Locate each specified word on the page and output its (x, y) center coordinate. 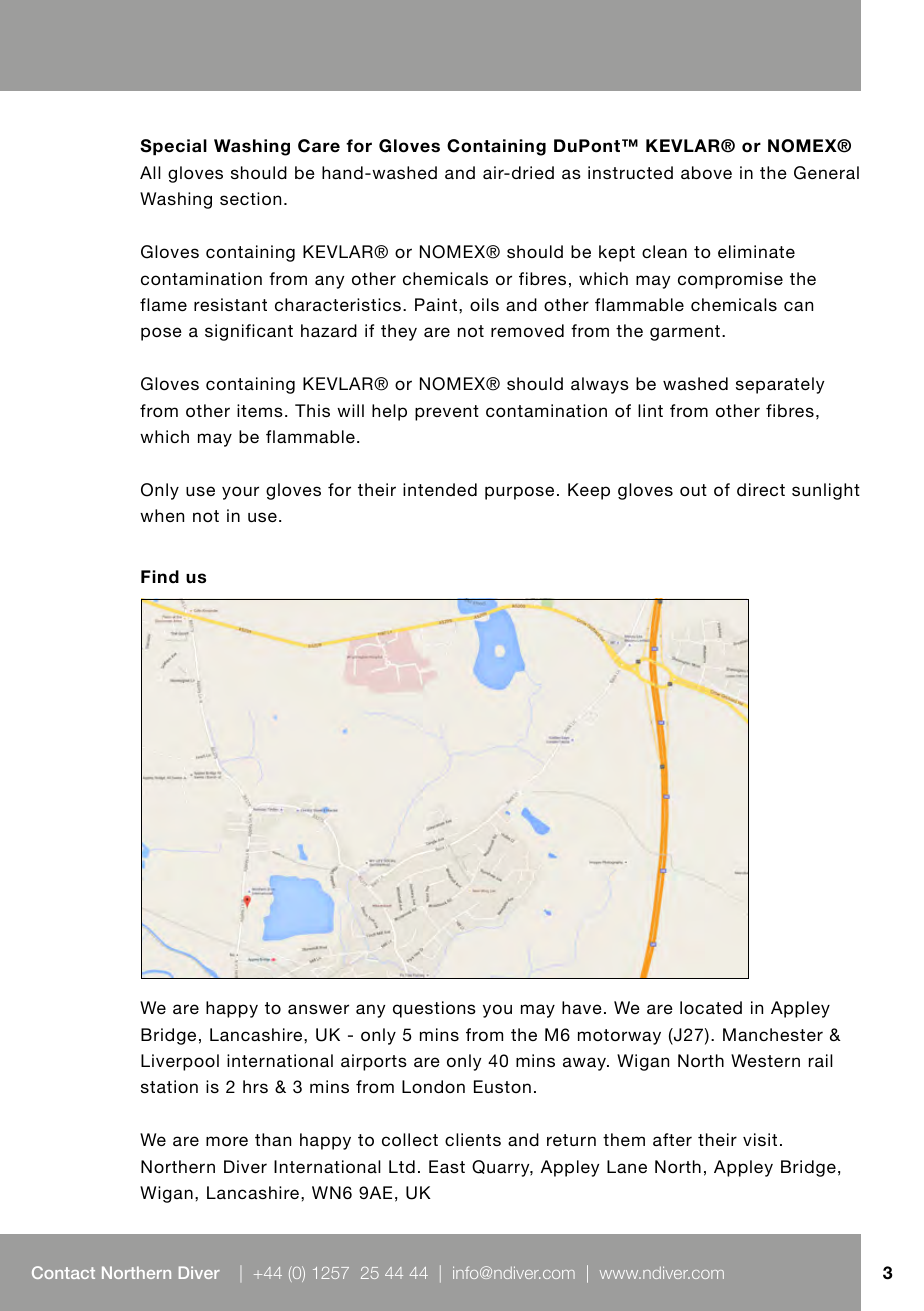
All (150, 172)
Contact (63, 1272)
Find (160, 577)
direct (761, 489)
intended (440, 489)
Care (319, 146)
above (706, 172)
